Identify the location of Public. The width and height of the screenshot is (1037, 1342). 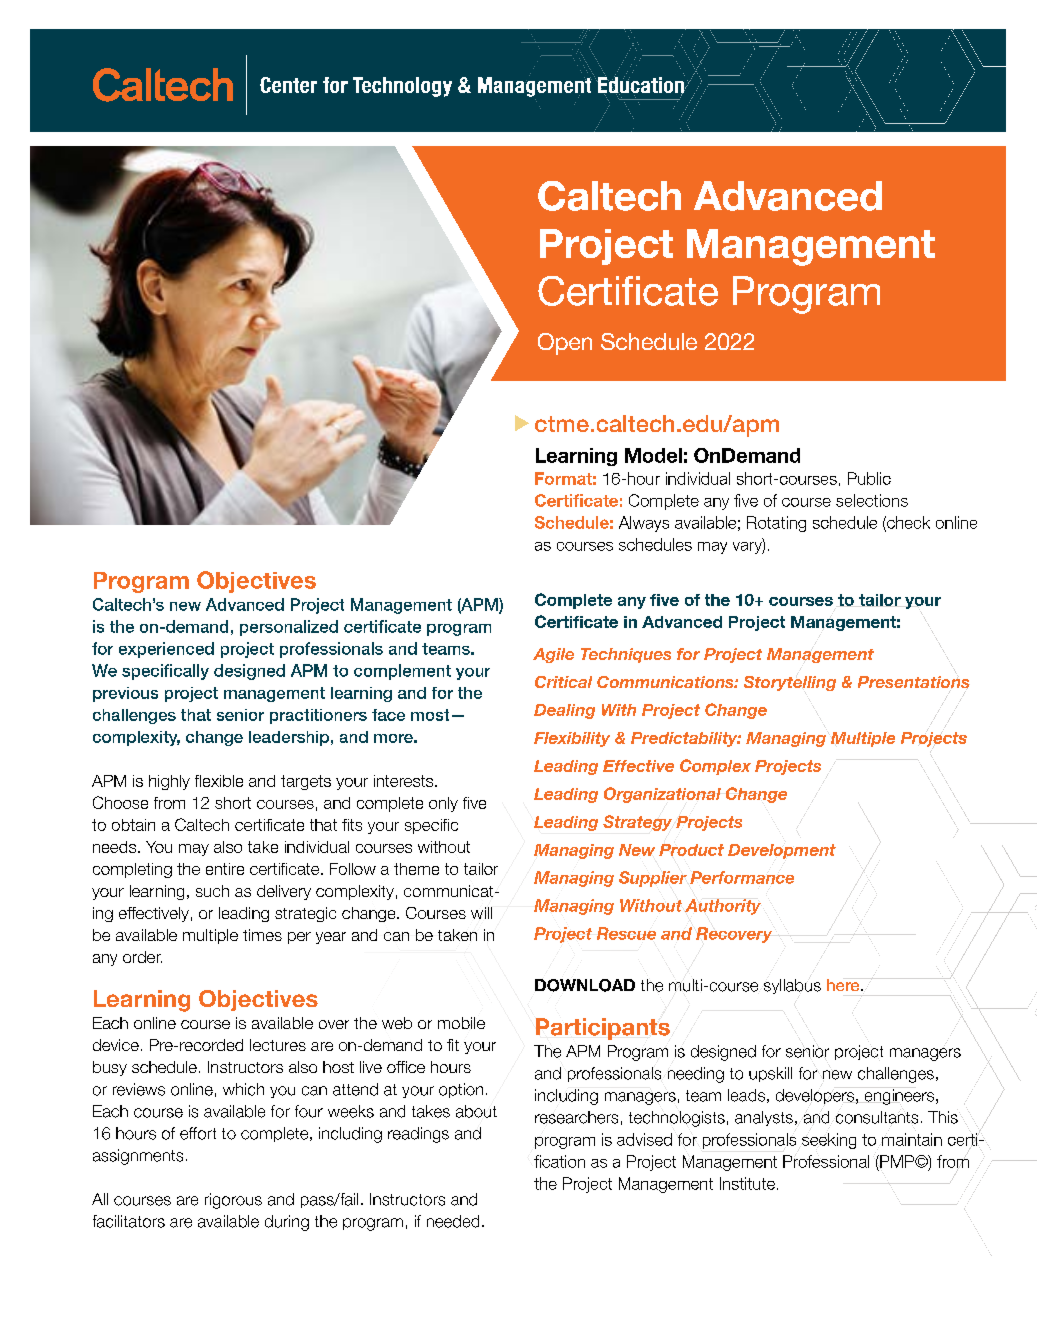
(869, 478).
